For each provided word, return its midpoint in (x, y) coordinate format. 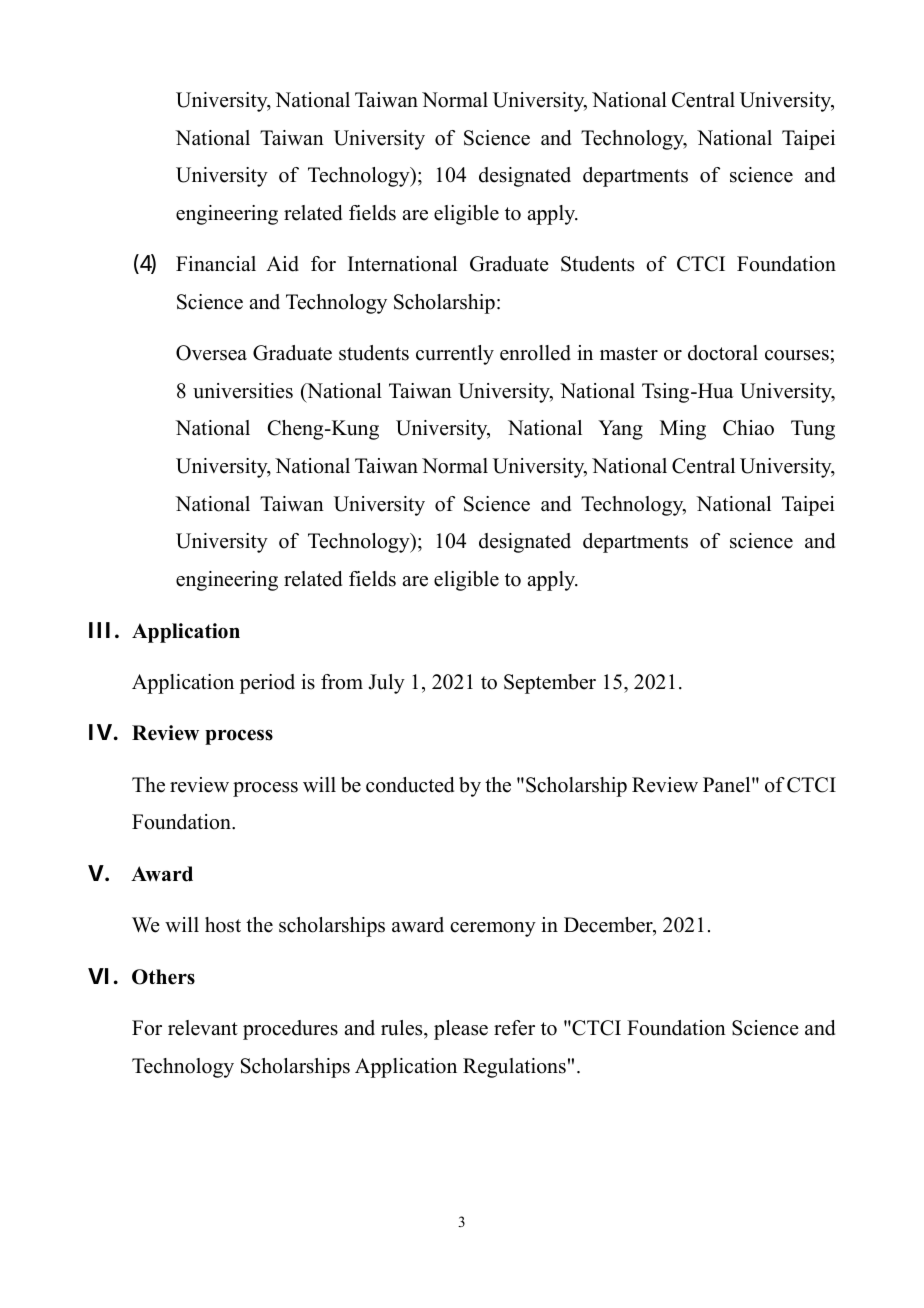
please (461, 1030)
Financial (216, 264)
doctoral (723, 353)
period (267, 684)
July (386, 684)
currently (455, 355)
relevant (203, 1028)
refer (514, 1028)
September (550, 684)
